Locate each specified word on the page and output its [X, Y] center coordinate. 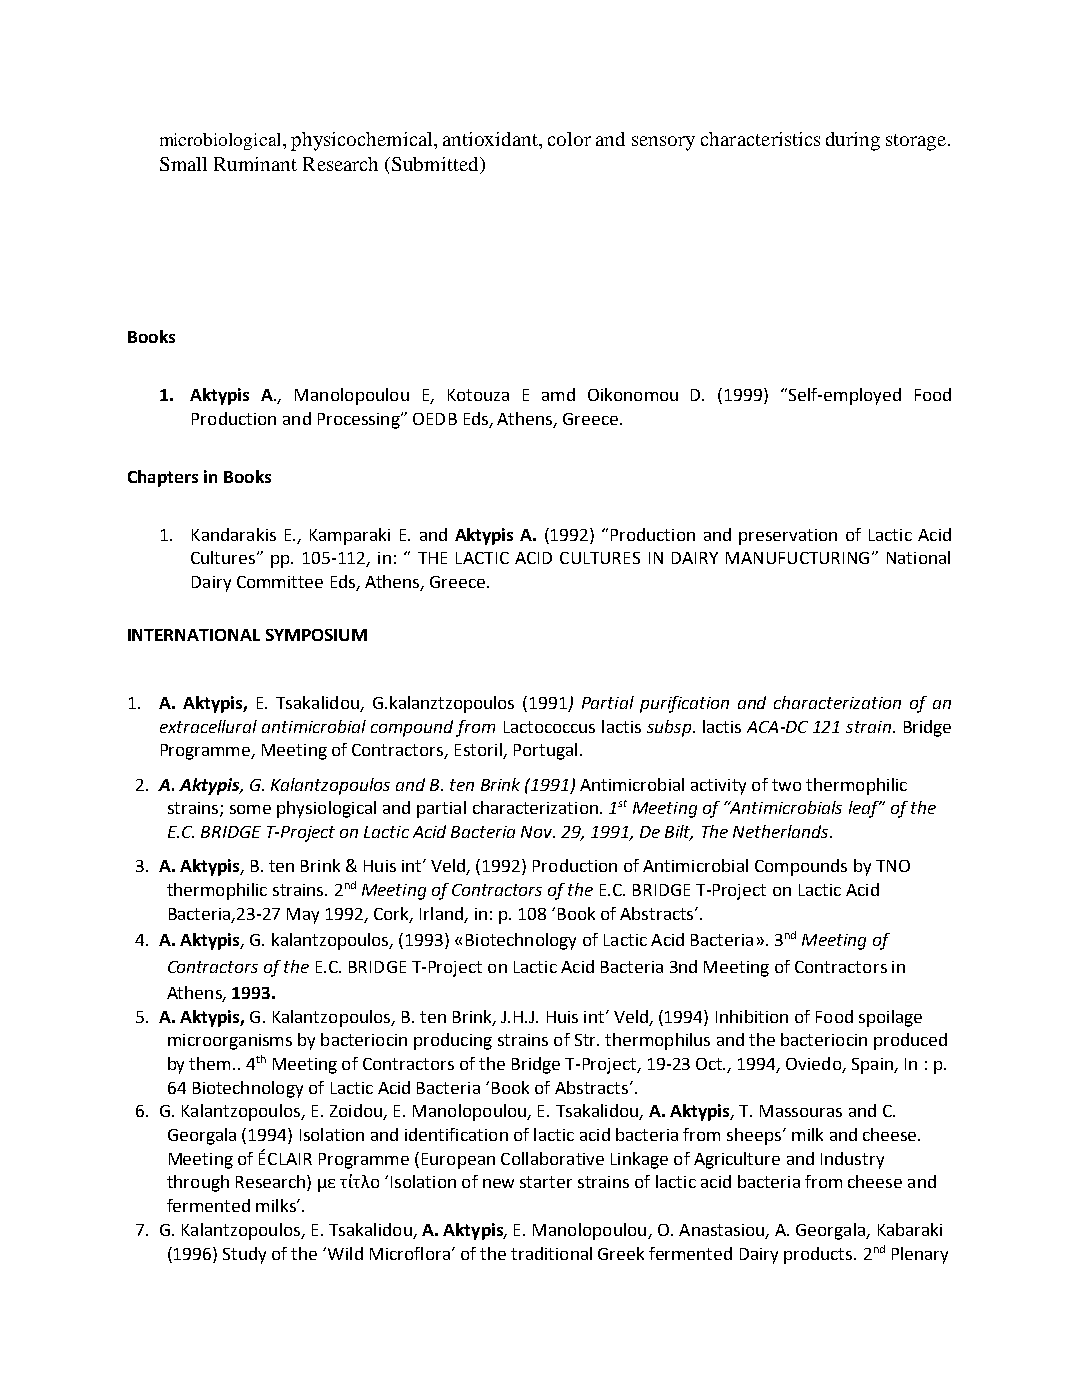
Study [244, 1255]
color [569, 139]
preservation [788, 537]
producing [453, 1041]
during [853, 141]
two [786, 785]
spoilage [890, 1018]
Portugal [545, 751]
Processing [360, 421]
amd [558, 394]
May [303, 916]
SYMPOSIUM [316, 635]
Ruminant [255, 164]
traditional [551, 1253]
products [819, 1255]
